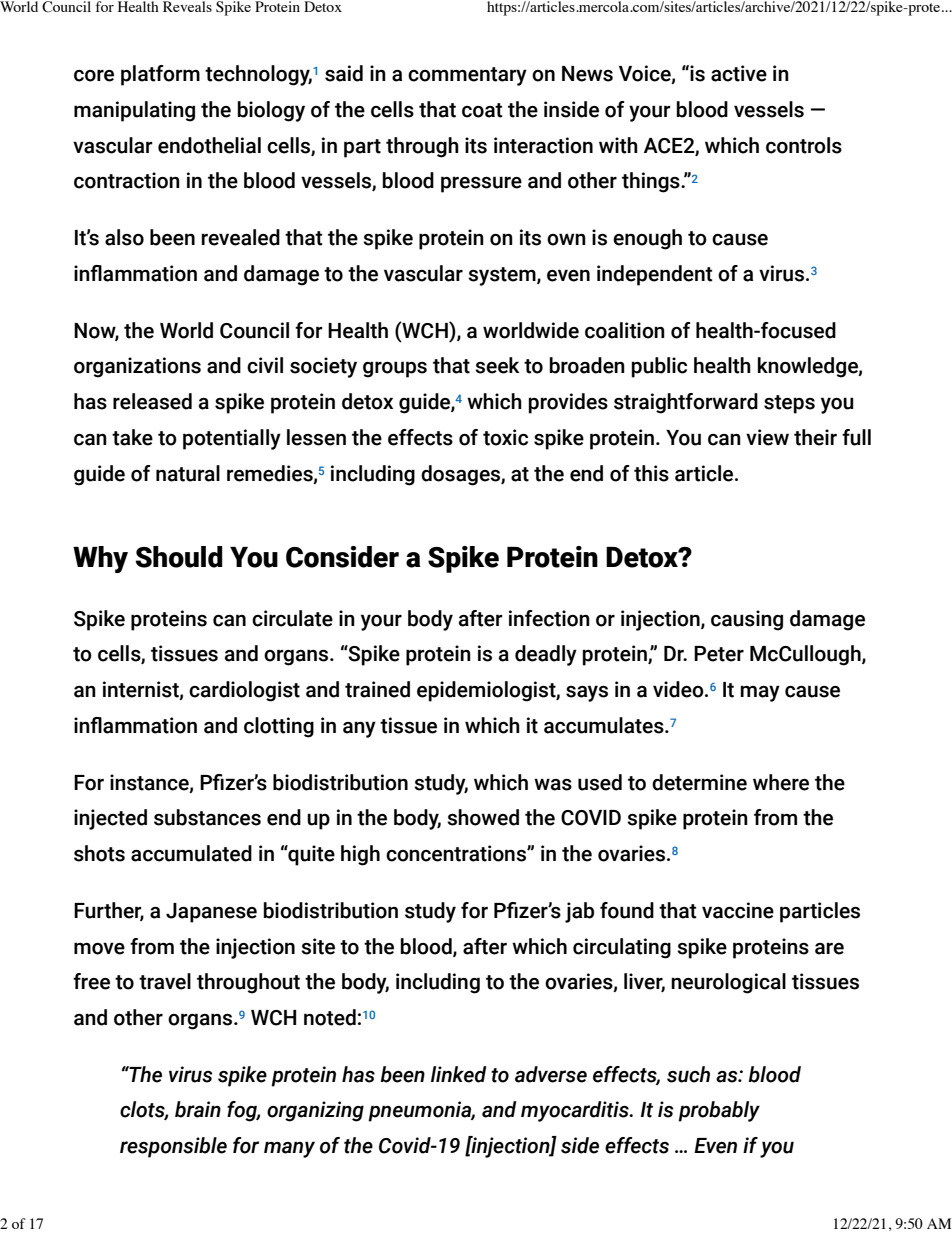 This screenshot has height=1233, width=952. Describe the element at coordinates (179, 557) in the screenshot. I see `Should` at that location.
